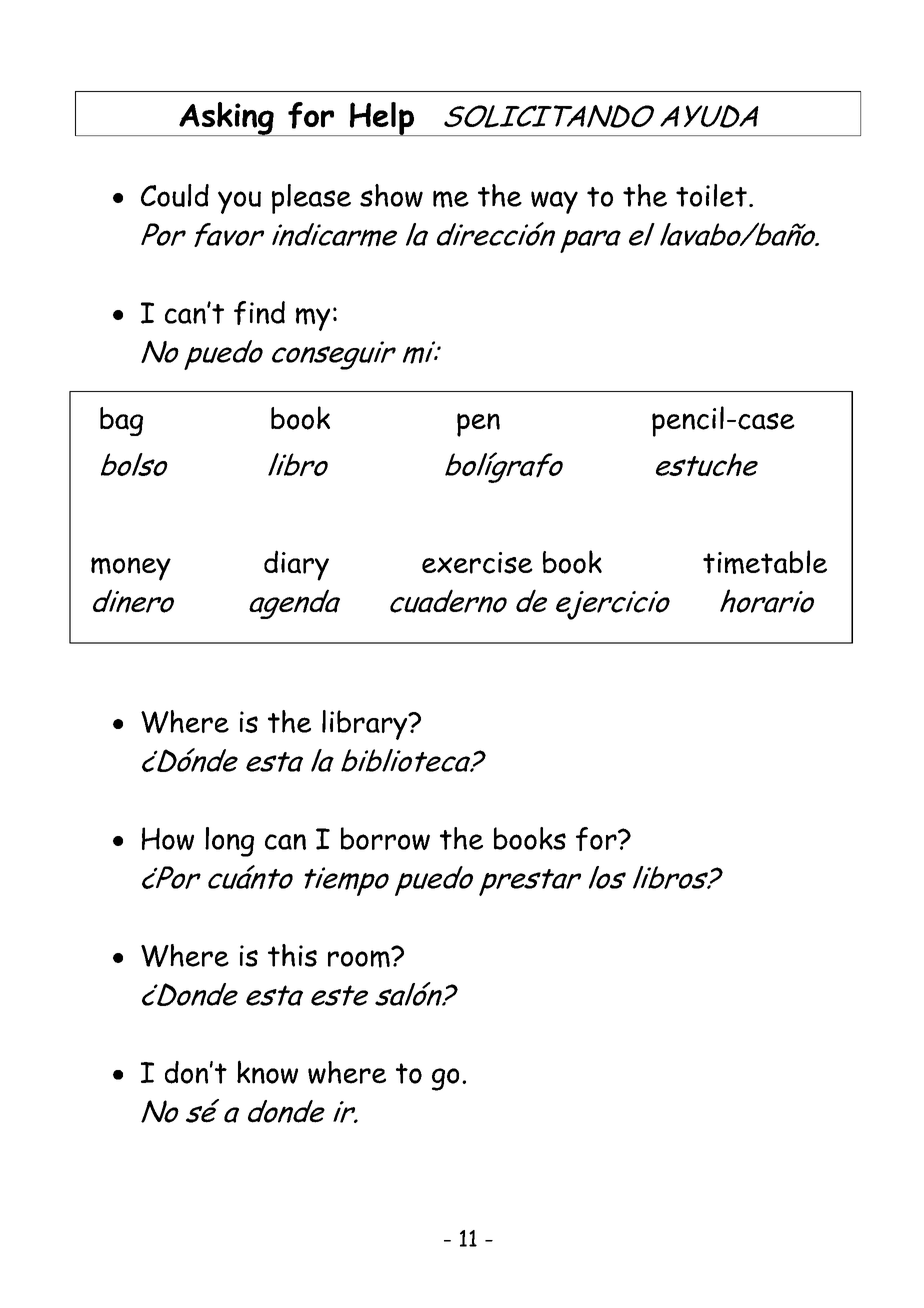  I want to click on timetable, so click(765, 562).
